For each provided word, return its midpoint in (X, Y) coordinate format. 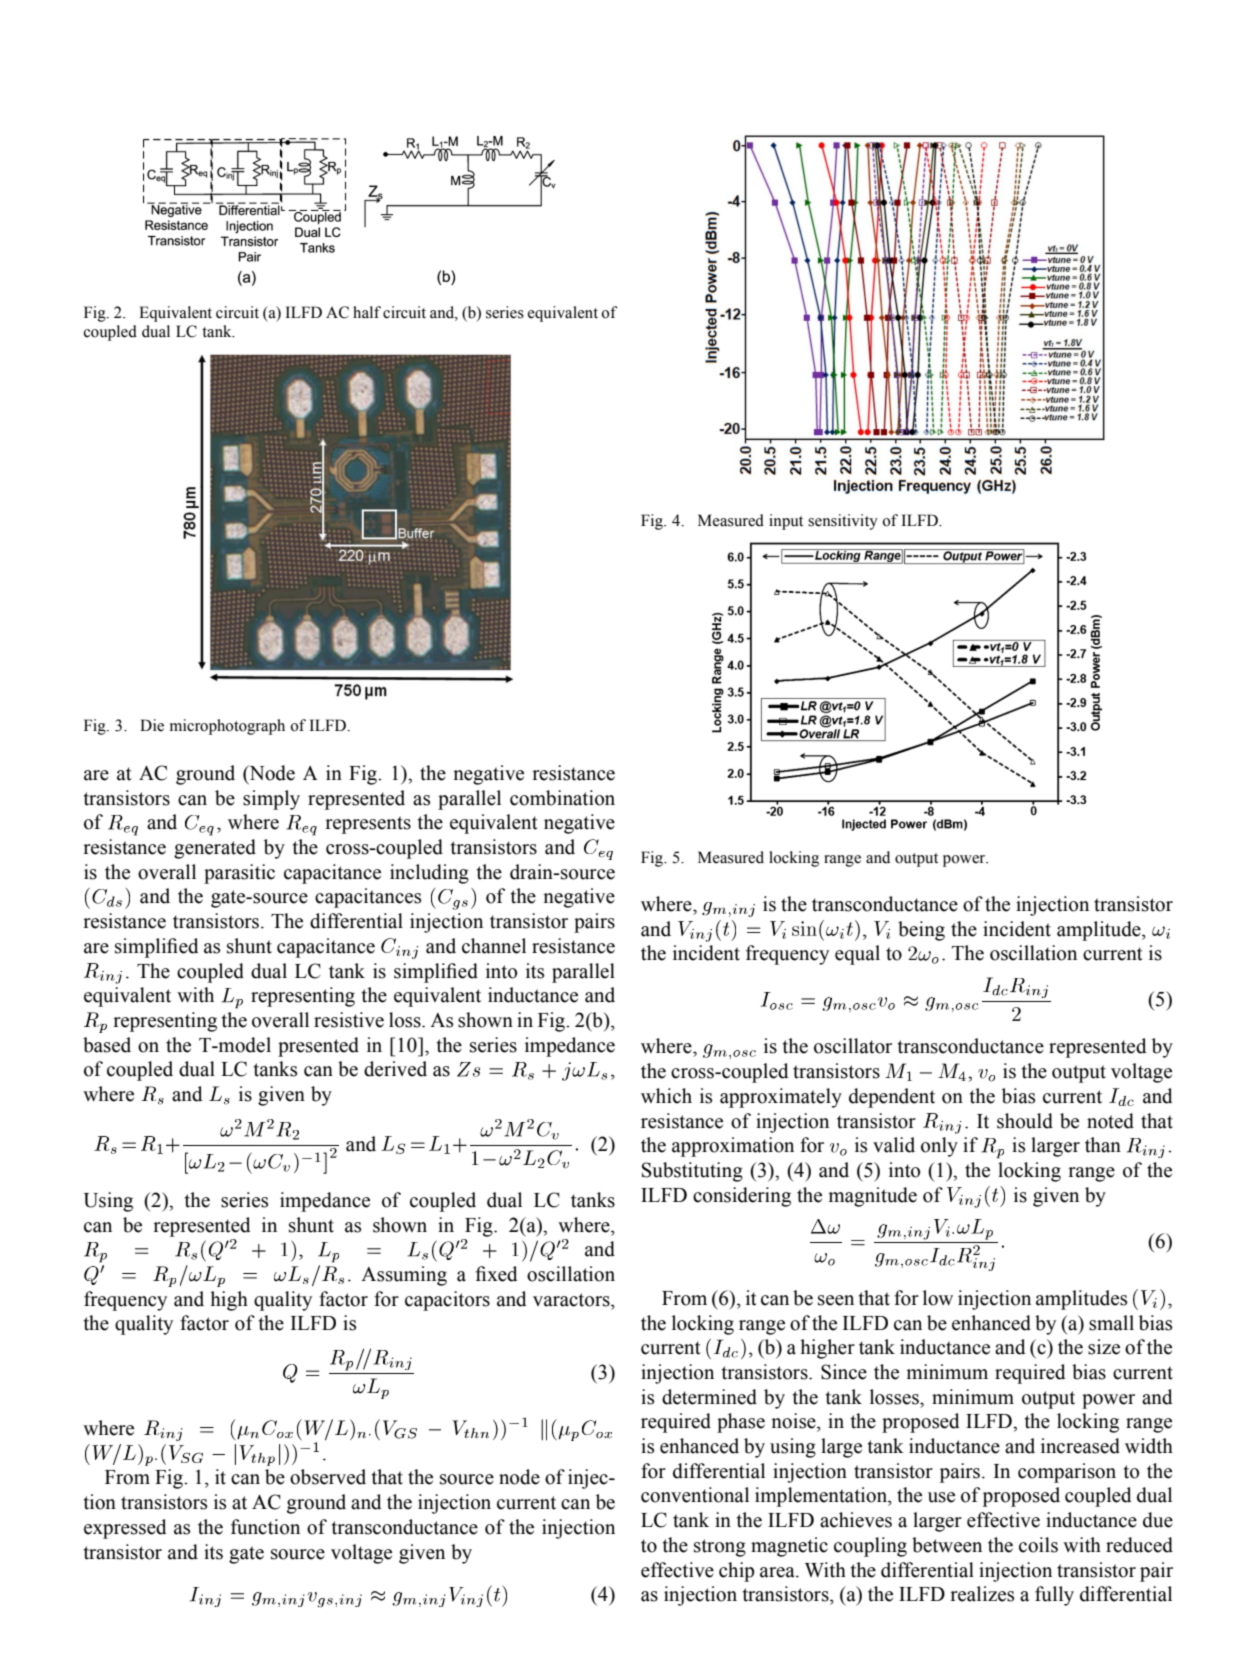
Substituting (692, 1172)
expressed (125, 1529)
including (429, 874)
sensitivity (843, 522)
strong (720, 1548)
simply (271, 800)
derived (395, 1069)
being (921, 931)
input (786, 522)
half (367, 312)
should (1025, 1121)
